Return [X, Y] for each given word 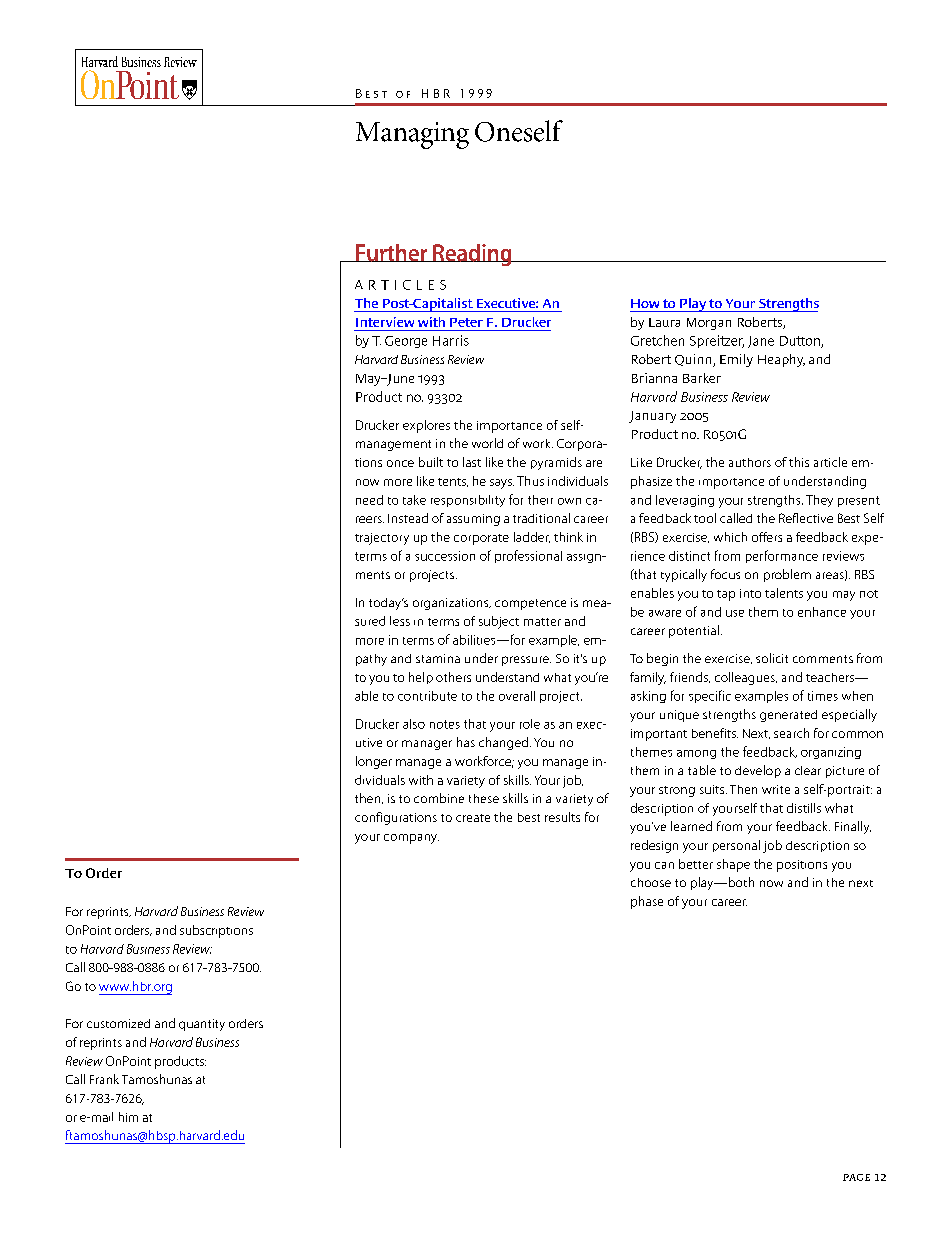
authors [750, 462]
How [645, 303]
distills [804, 808]
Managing [412, 135]
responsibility [468, 501]
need [369, 500]
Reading [472, 255]
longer [374, 762]
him [128, 1117]
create [473, 818]
